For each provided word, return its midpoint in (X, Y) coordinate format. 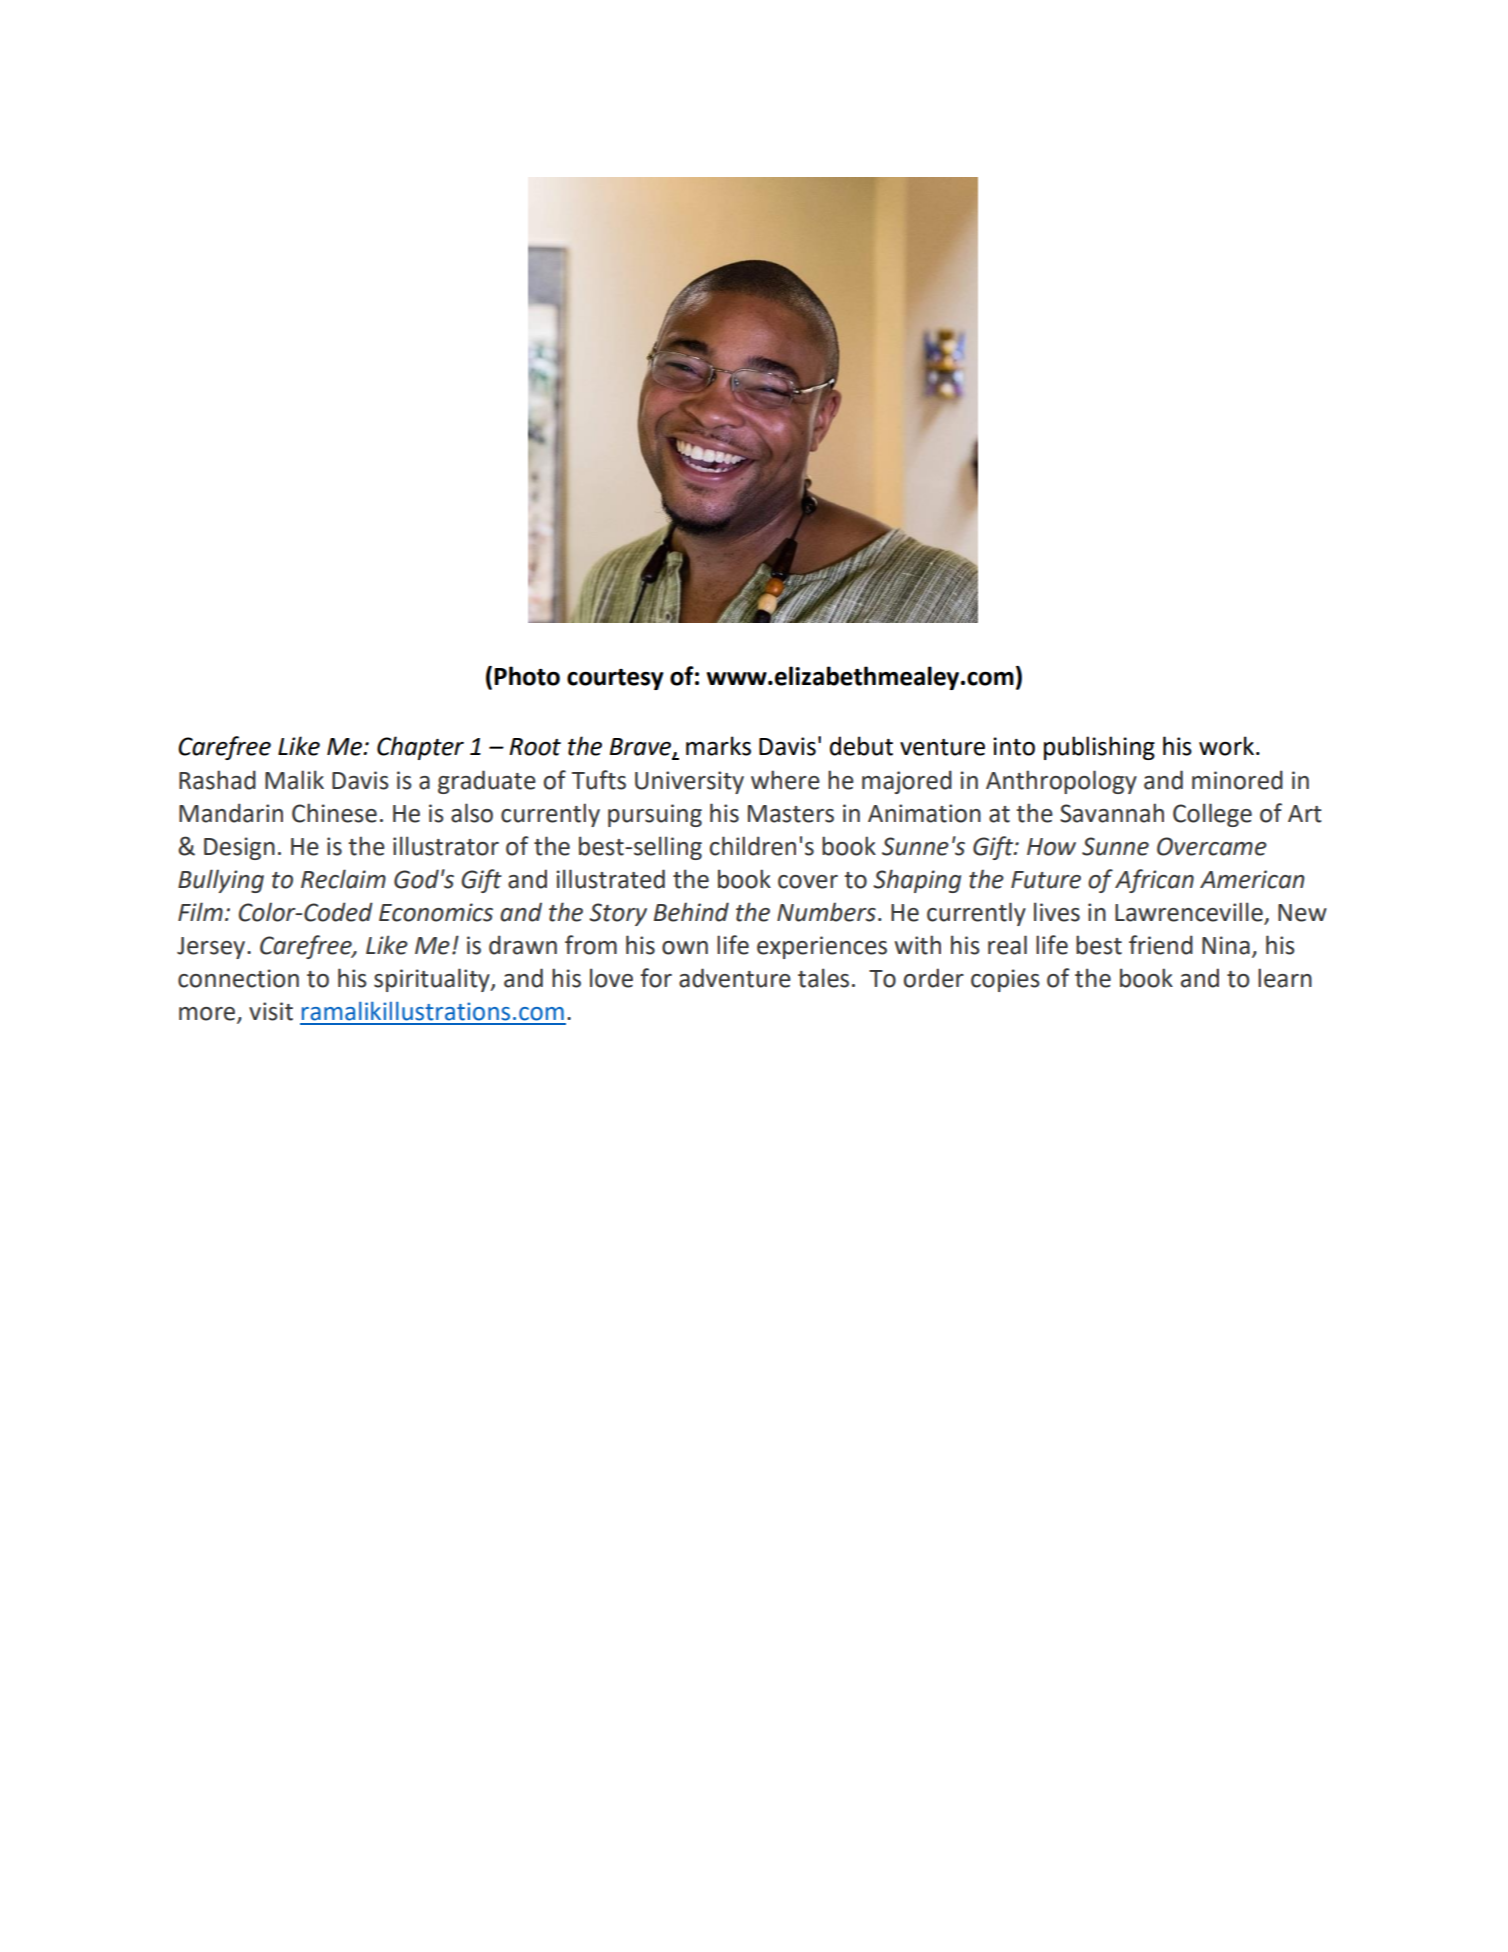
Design (239, 848)
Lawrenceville (1190, 913)
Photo (527, 676)
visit (271, 1011)
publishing (1099, 748)
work (1228, 746)
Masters (791, 814)
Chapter (420, 748)
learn (1285, 978)
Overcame (1212, 846)
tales (823, 978)
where (785, 780)
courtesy (615, 679)
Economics (436, 912)
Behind (691, 912)
